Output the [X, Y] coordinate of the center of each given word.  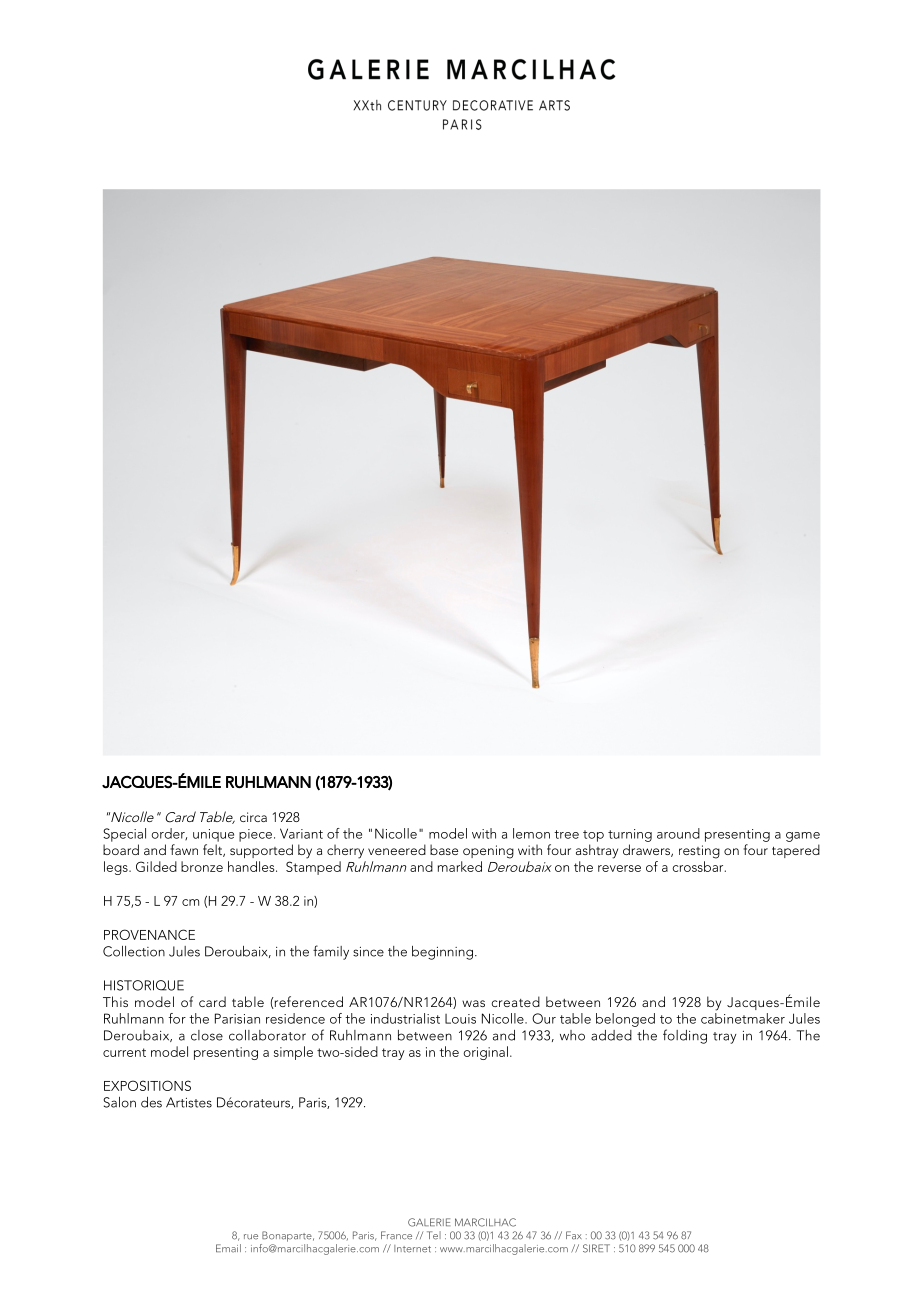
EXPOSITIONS [147, 1085]
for [177, 1018]
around [678, 833]
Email [228, 1248]
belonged [625, 1020]
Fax [574, 1235]
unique [213, 835]
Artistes [189, 1102]
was [473, 1003]
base [444, 849]
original [485, 1053]
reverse [619, 868]
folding [685, 1036]
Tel [434, 1235]
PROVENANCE [149, 934]
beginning [444, 953]
